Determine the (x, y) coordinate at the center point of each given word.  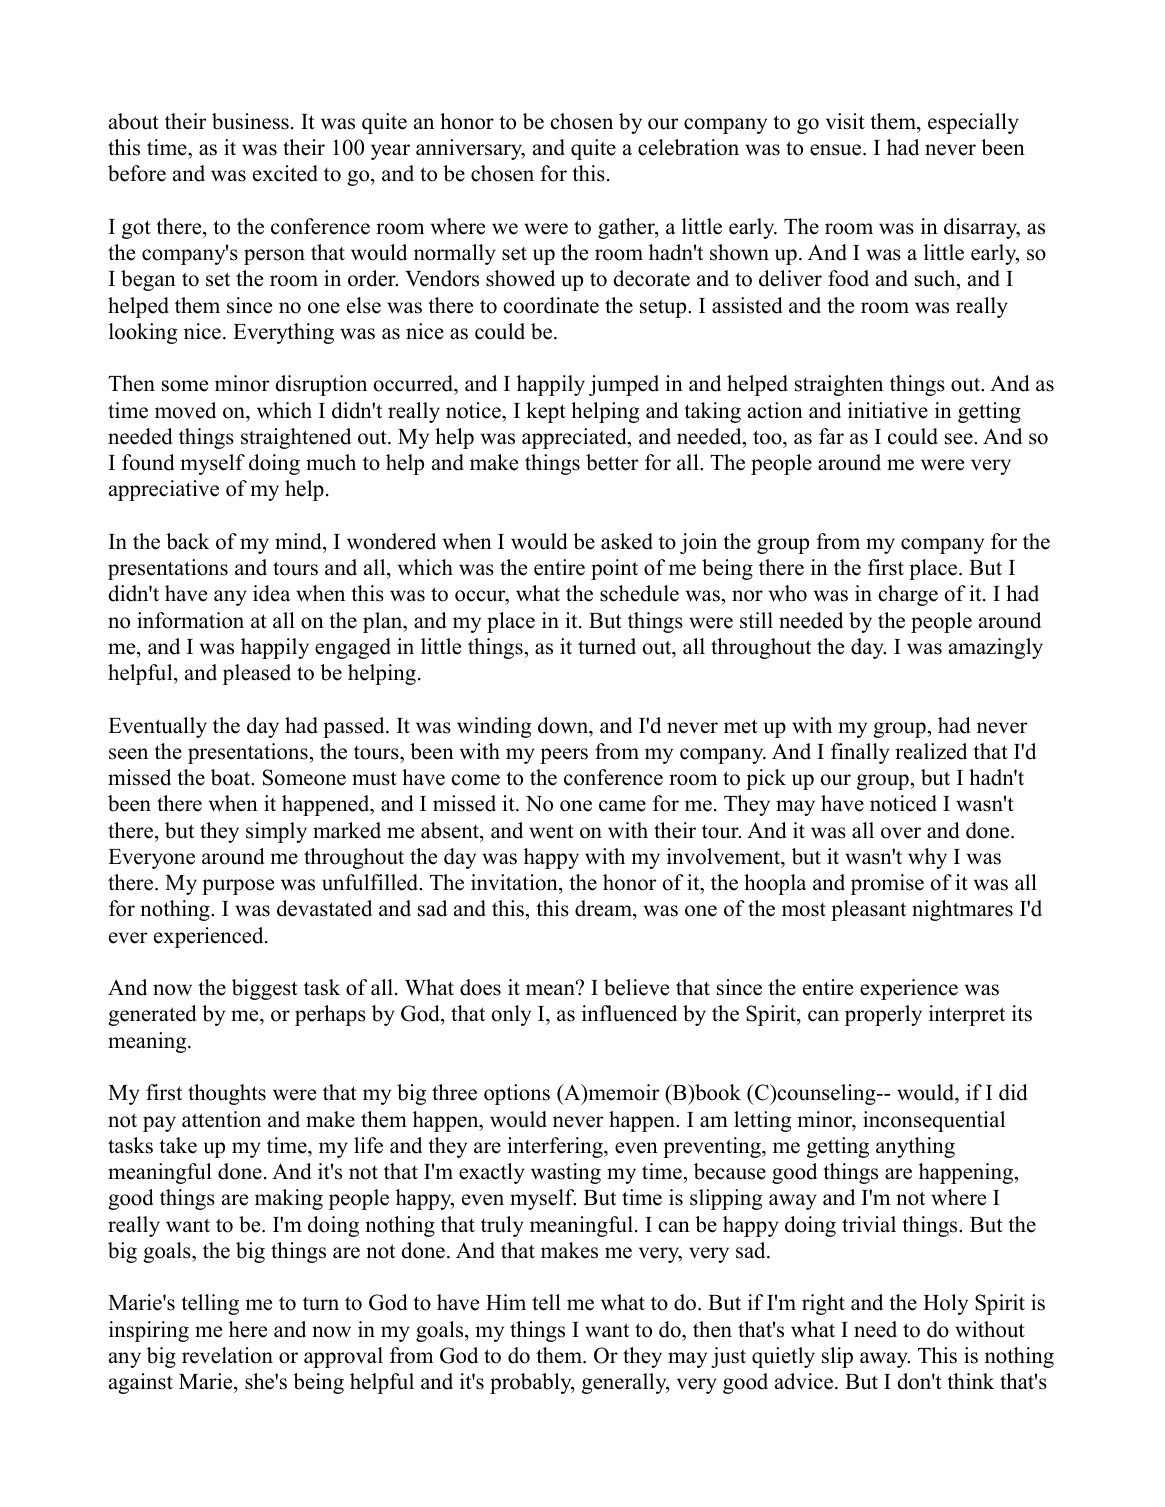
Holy (945, 1304)
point (614, 569)
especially (973, 123)
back (188, 541)
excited (285, 173)
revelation (227, 1355)
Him (506, 1302)
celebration (688, 147)
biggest (265, 989)
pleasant (868, 910)
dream (604, 910)
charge (908, 595)
